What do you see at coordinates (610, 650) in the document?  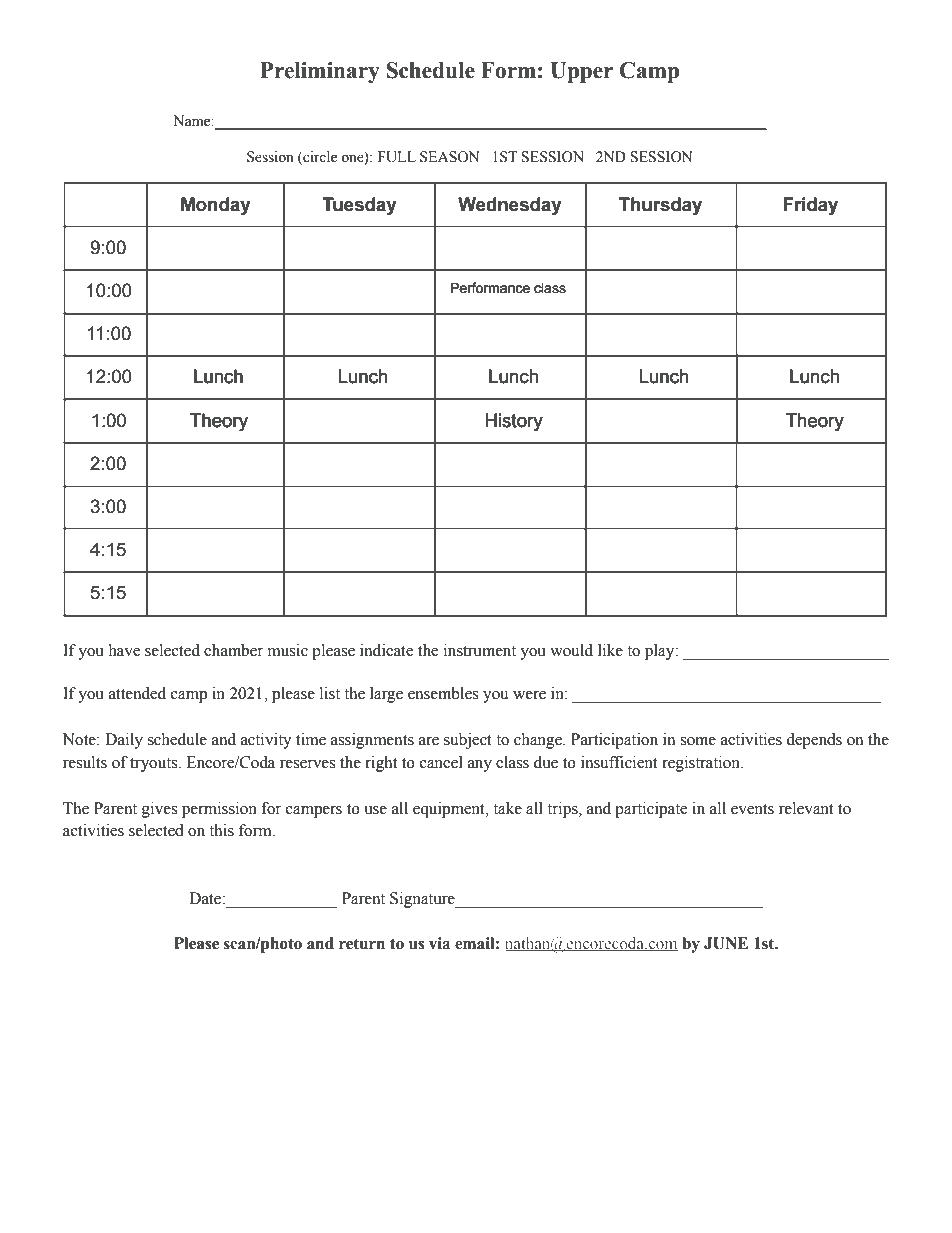 I see `like` at bounding box center [610, 650].
